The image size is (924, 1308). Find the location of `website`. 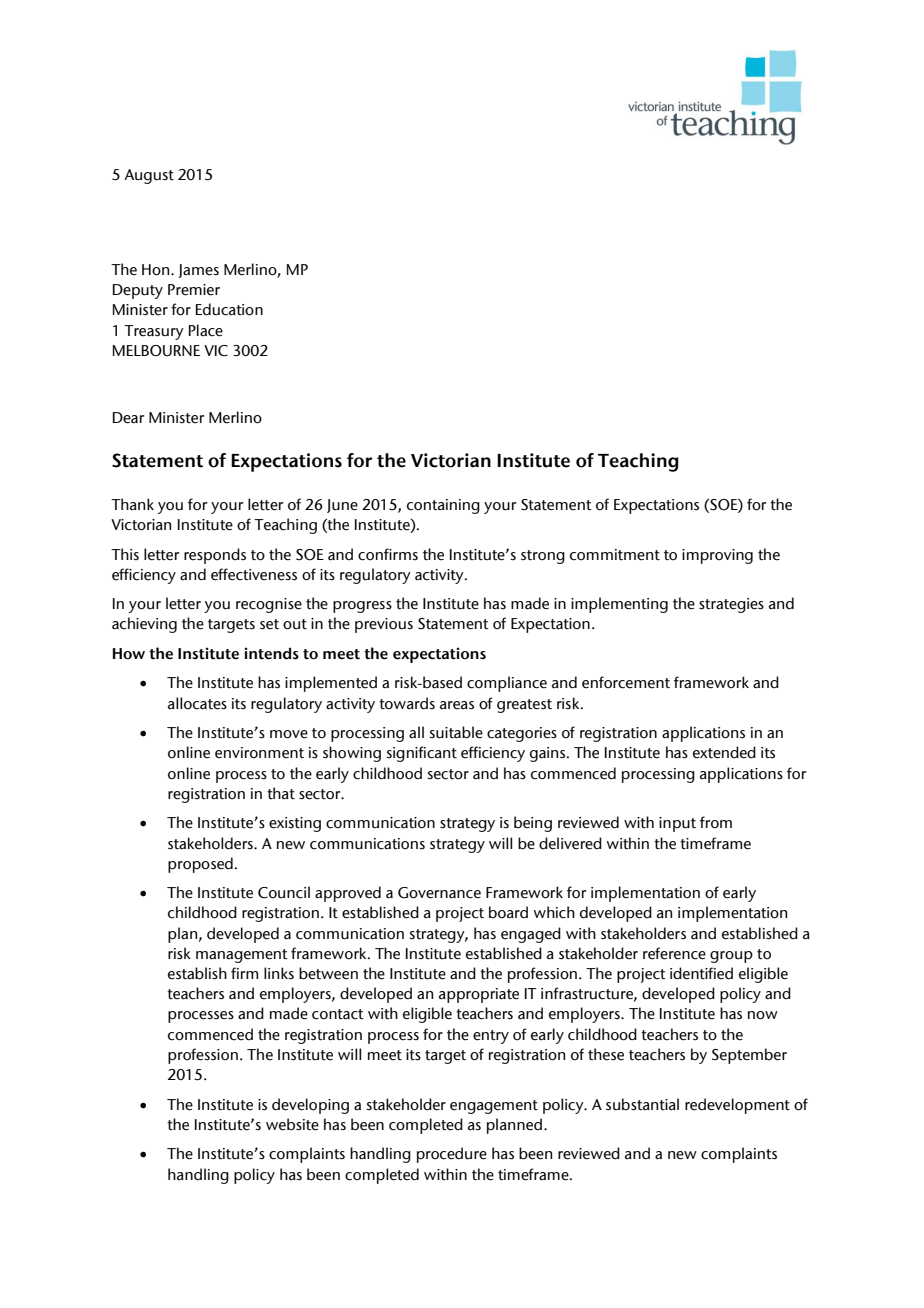

website is located at coordinates (292, 1124).
